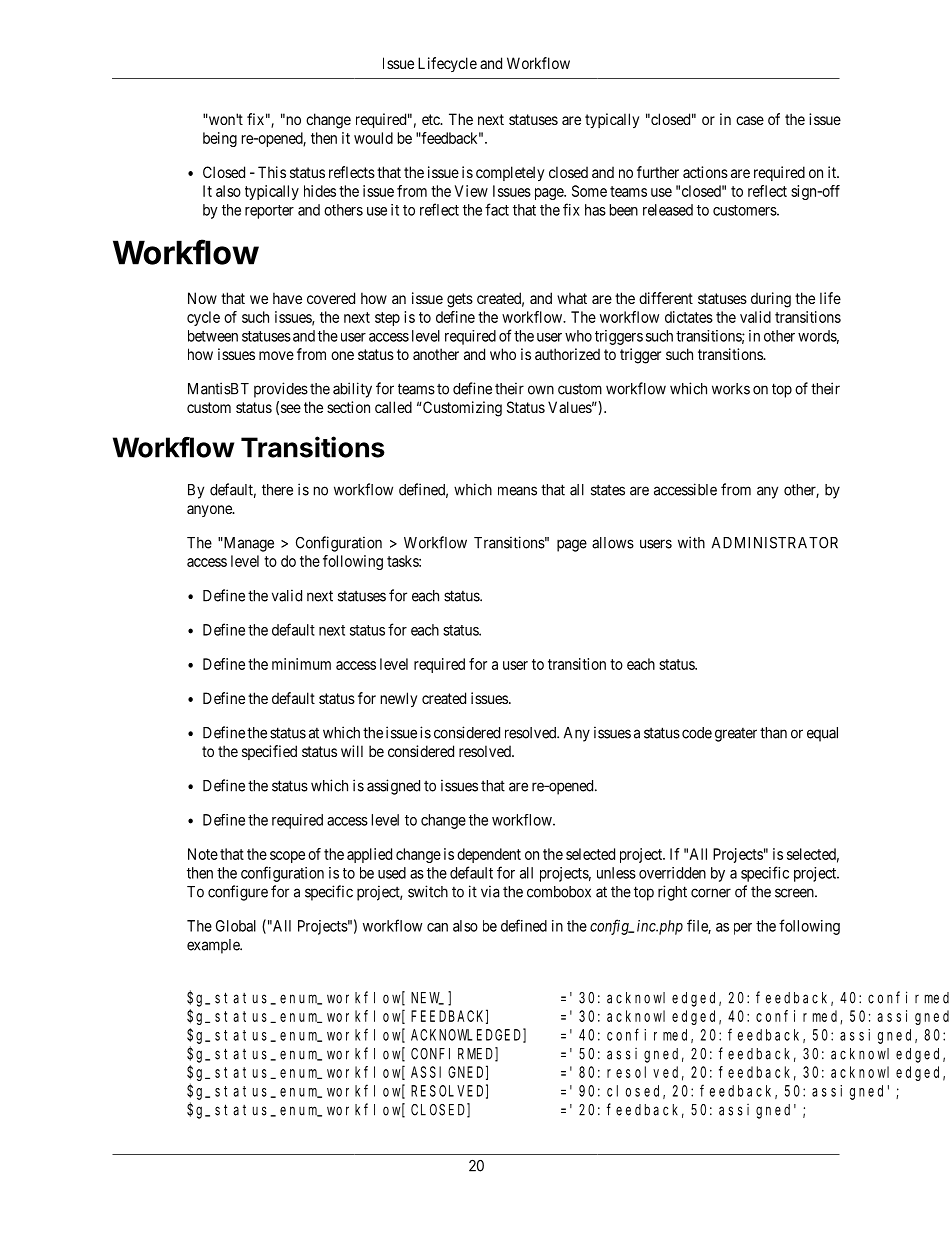  What do you see at coordinates (510, 173) in the screenshot?
I see `completely` at bounding box center [510, 173].
